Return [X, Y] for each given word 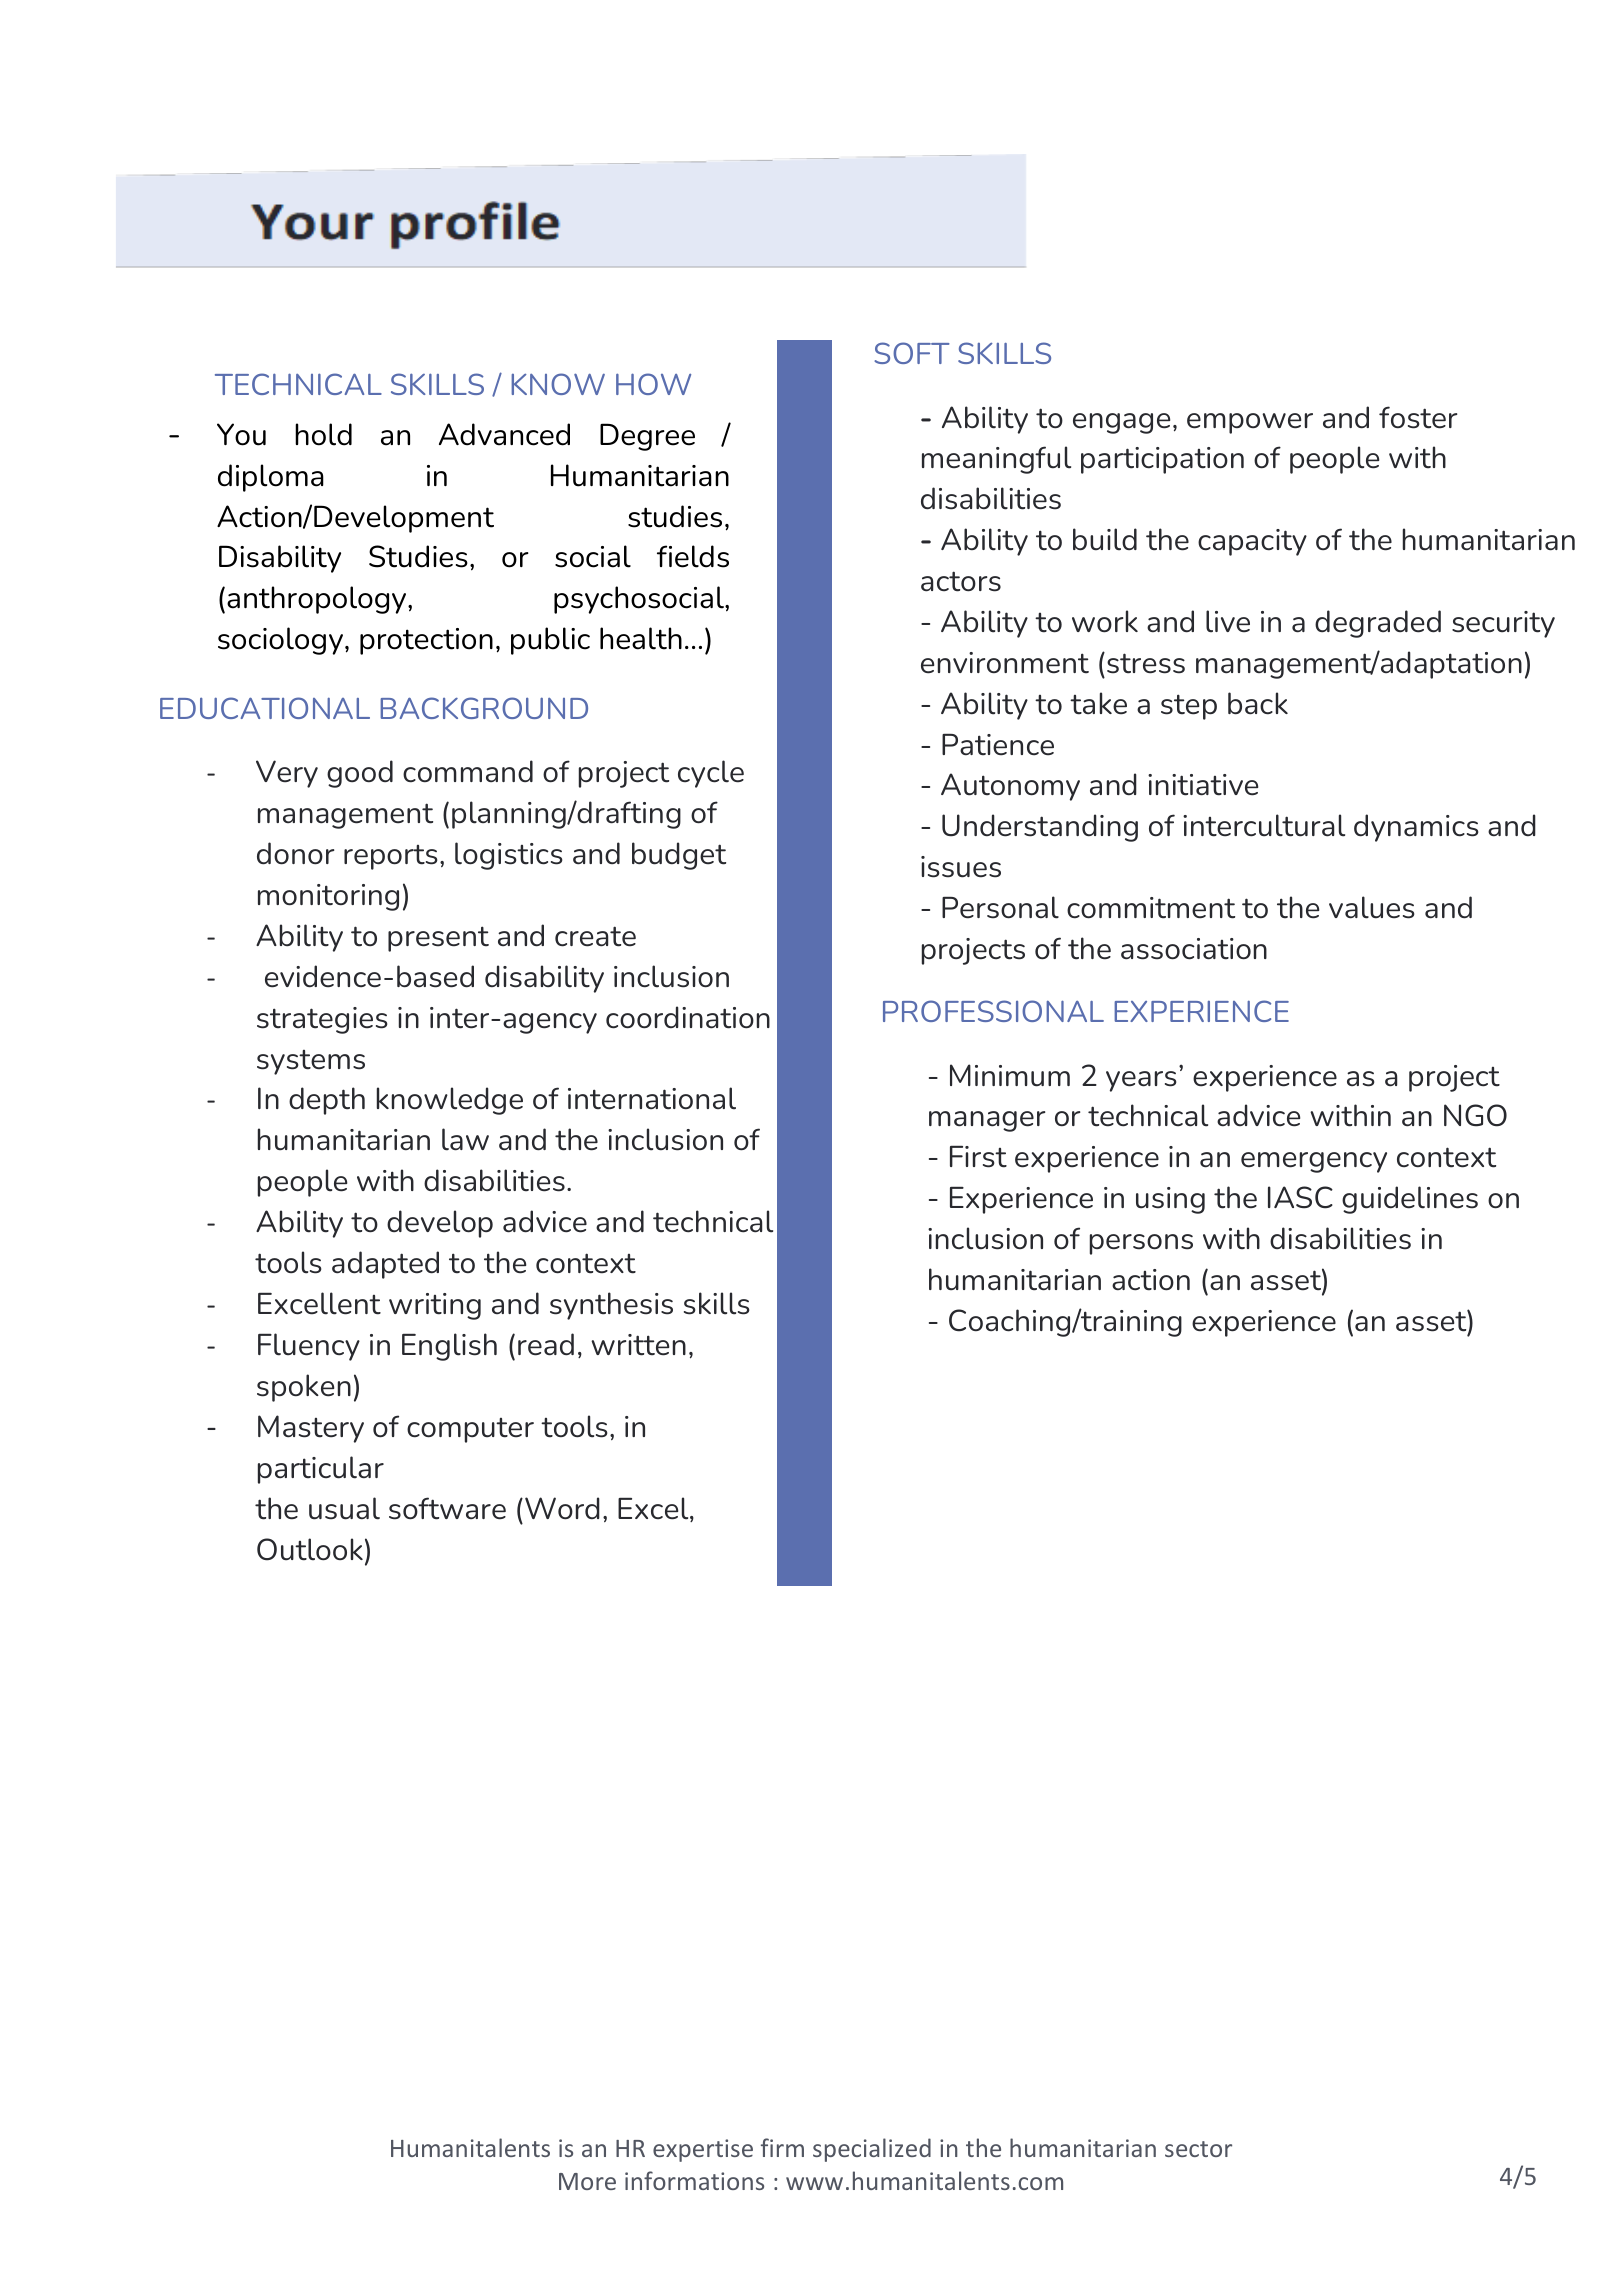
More [587, 2181]
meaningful [996, 460]
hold [323, 434]
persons [1141, 1244]
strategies [322, 1020]
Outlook [310, 1549]
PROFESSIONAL [993, 1011]
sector [1198, 2149]
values [1372, 907]
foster [1418, 417]
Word [562, 1508]
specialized [872, 2150]
